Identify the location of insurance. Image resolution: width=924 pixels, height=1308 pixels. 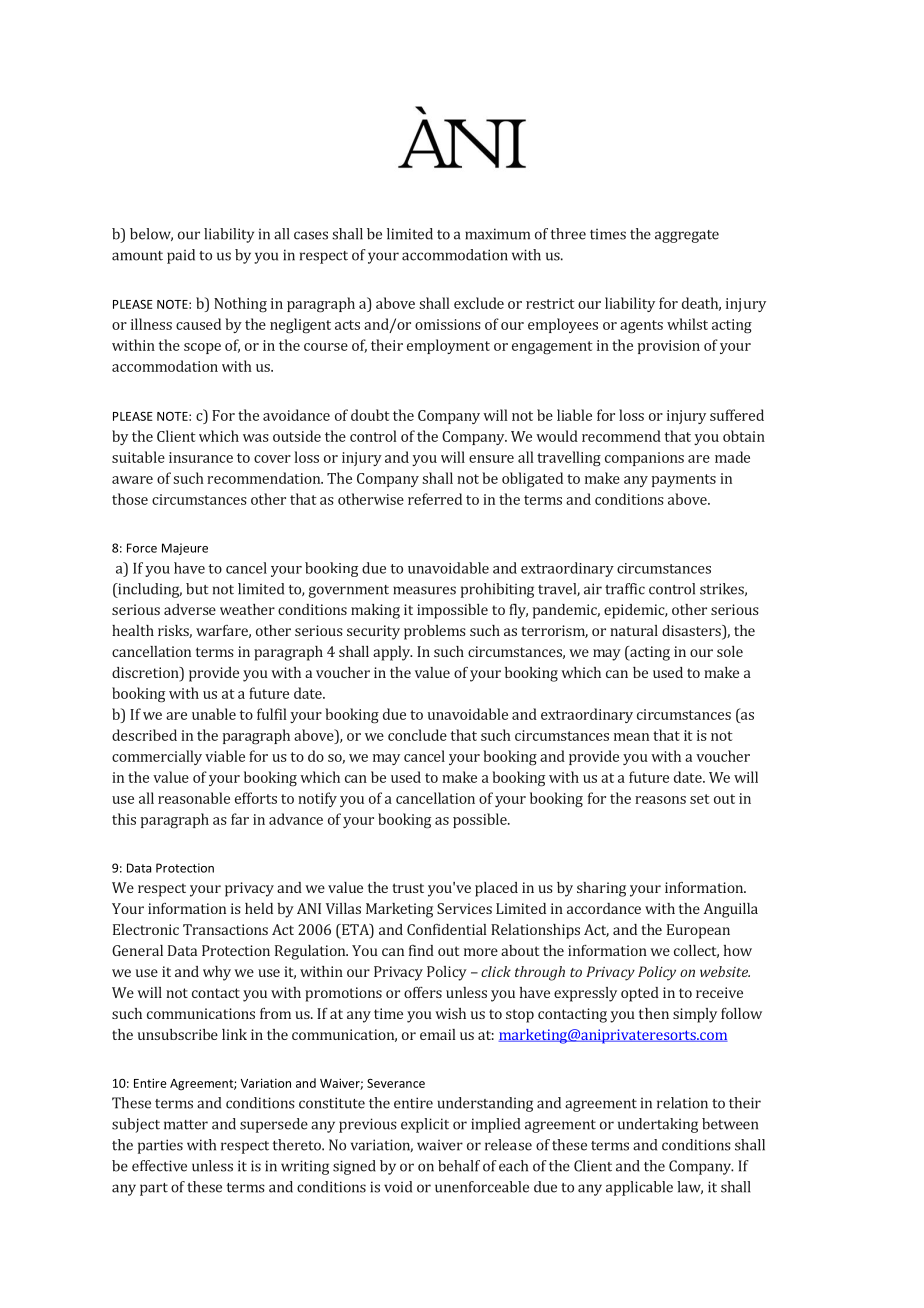
(201, 457).
